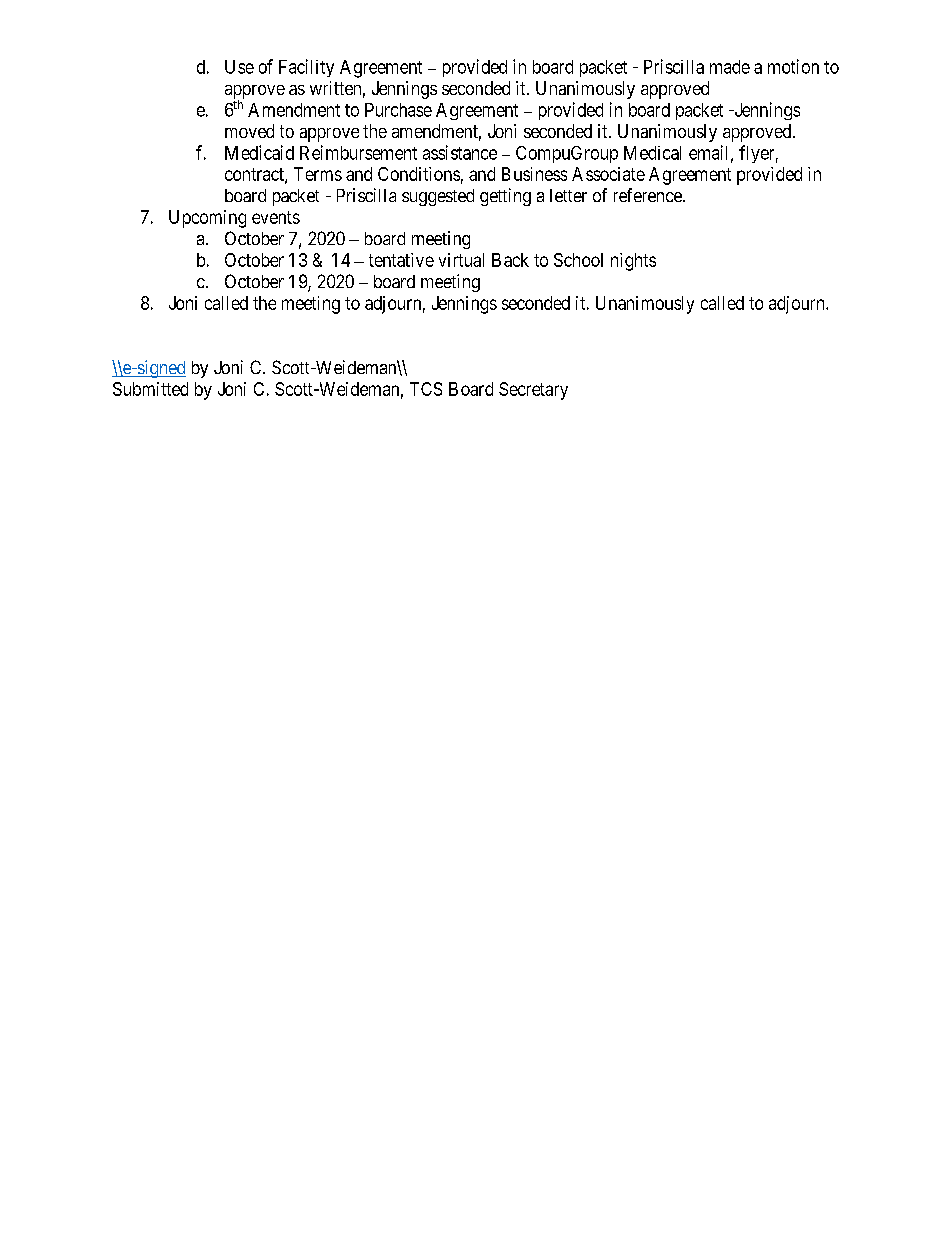 This screenshot has width=952, height=1233. I want to click on virtual, so click(461, 260).
